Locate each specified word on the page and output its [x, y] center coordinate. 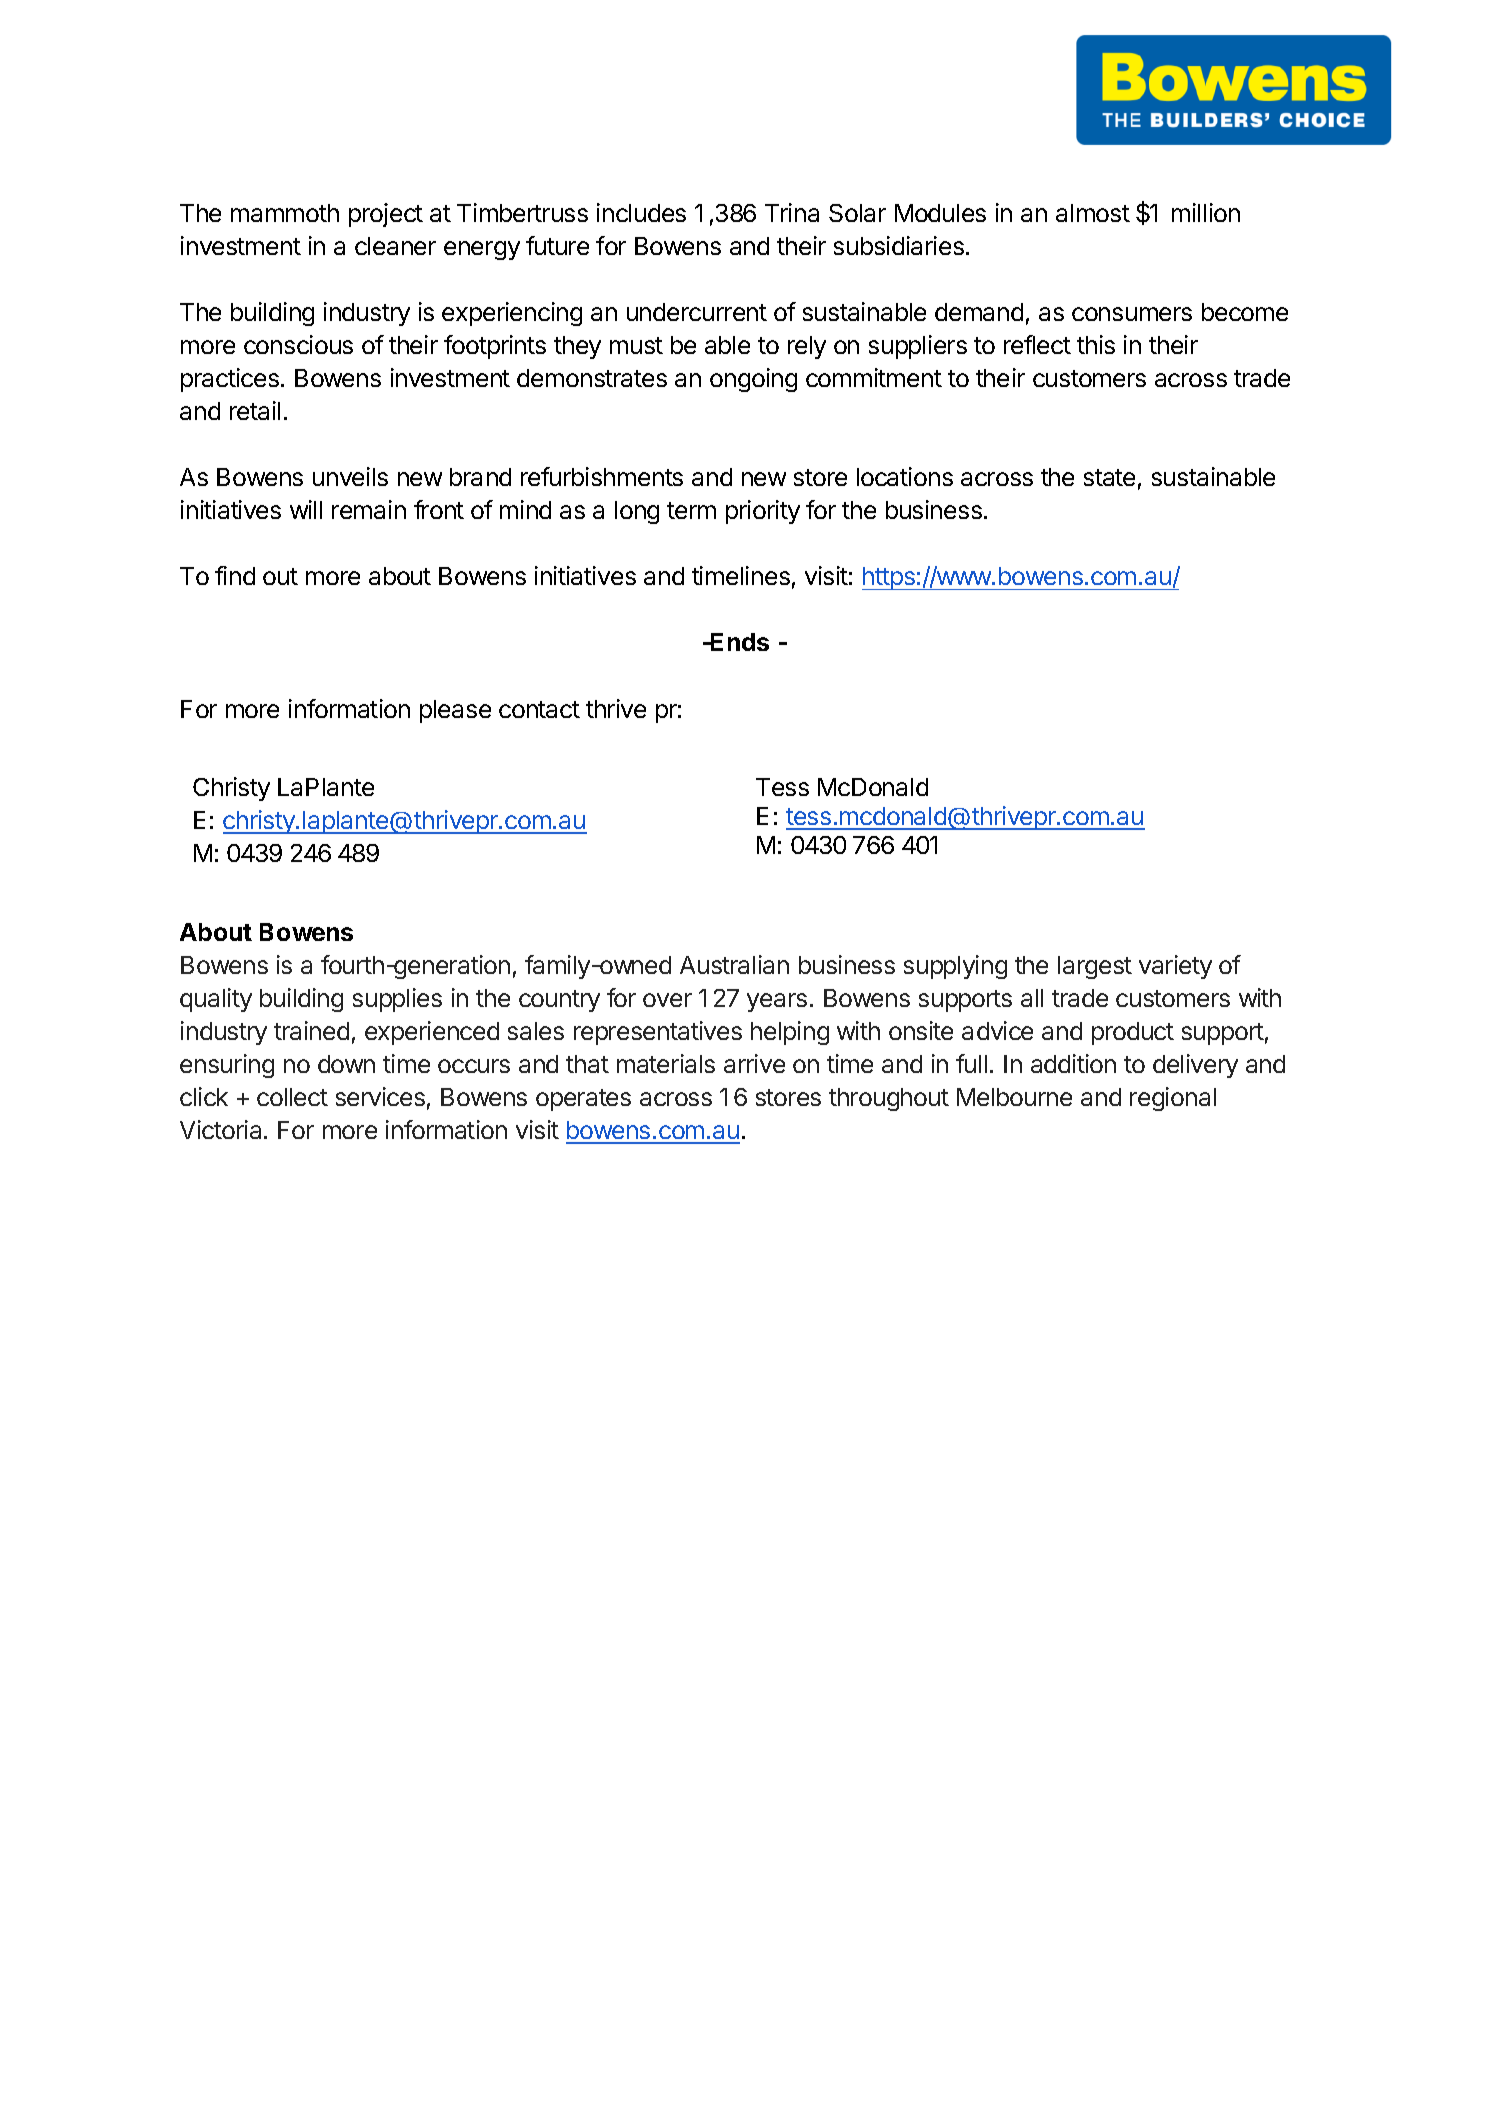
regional [1173, 1099]
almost [1093, 213]
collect [292, 1097]
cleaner [395, 246]
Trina [792, 212]
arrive [754, 1063]
